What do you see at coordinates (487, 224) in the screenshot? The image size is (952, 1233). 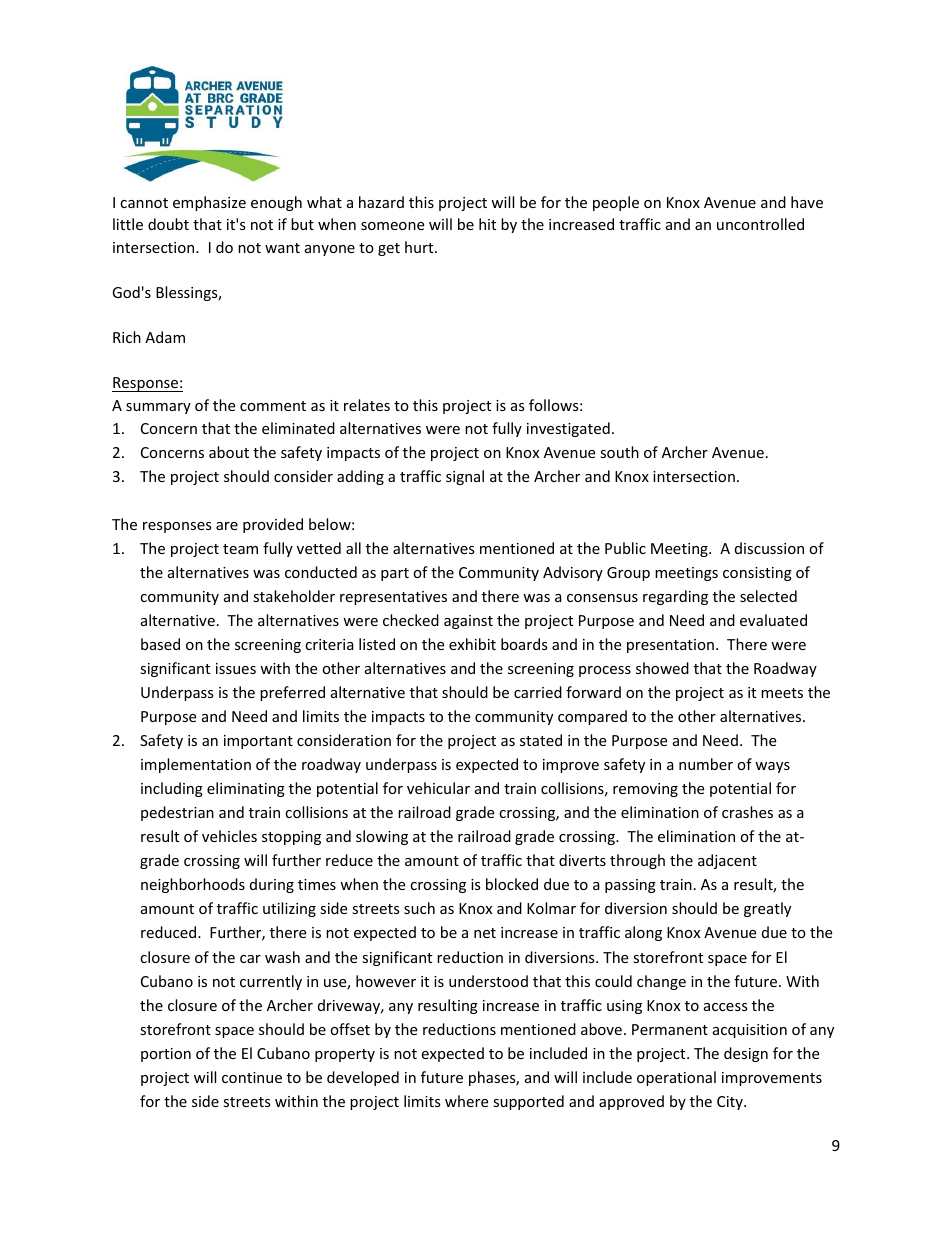 I see `hit` at bounding box center [487, 224].
